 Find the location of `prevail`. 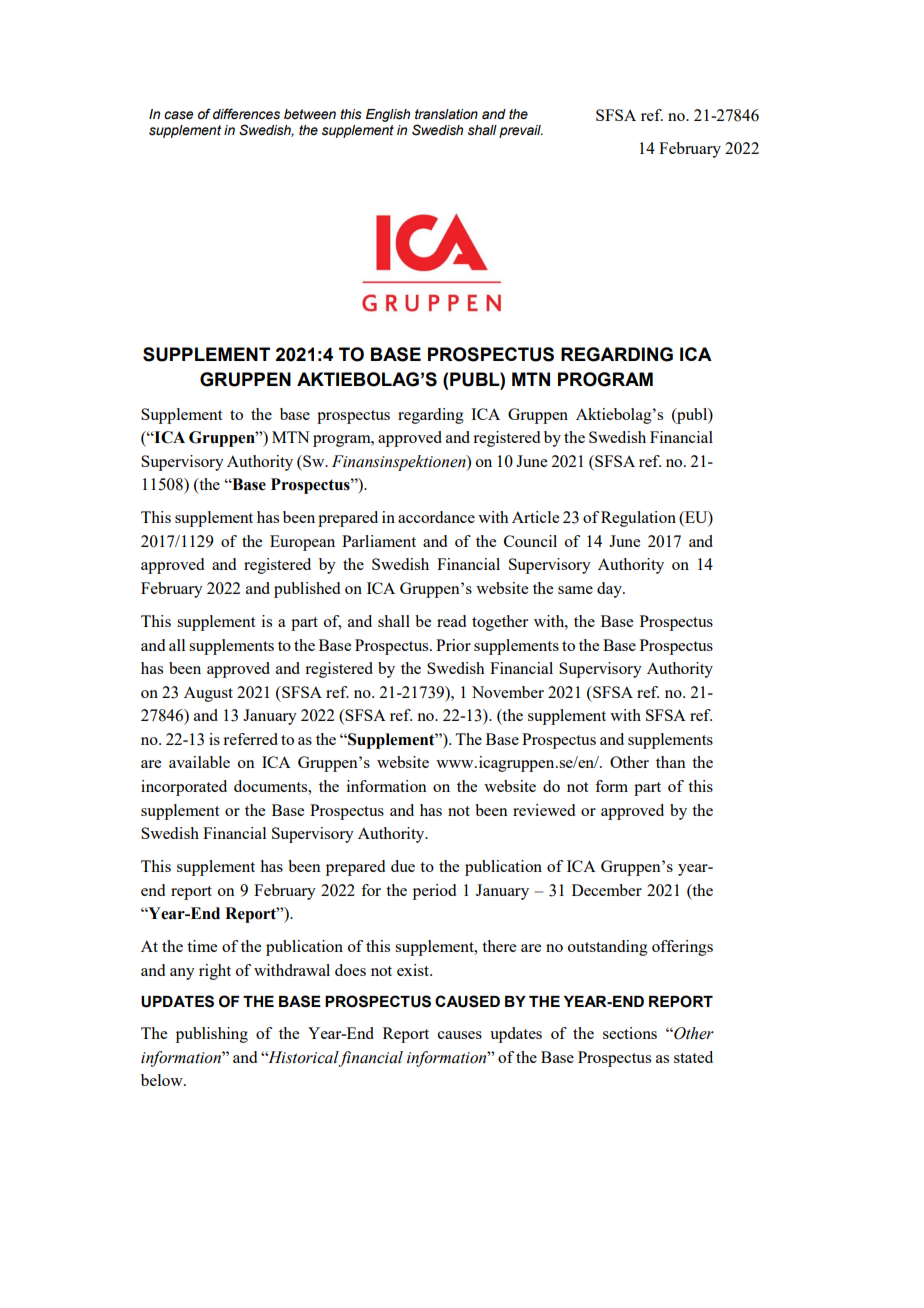

prevail is located at coordinates (521, 131).
